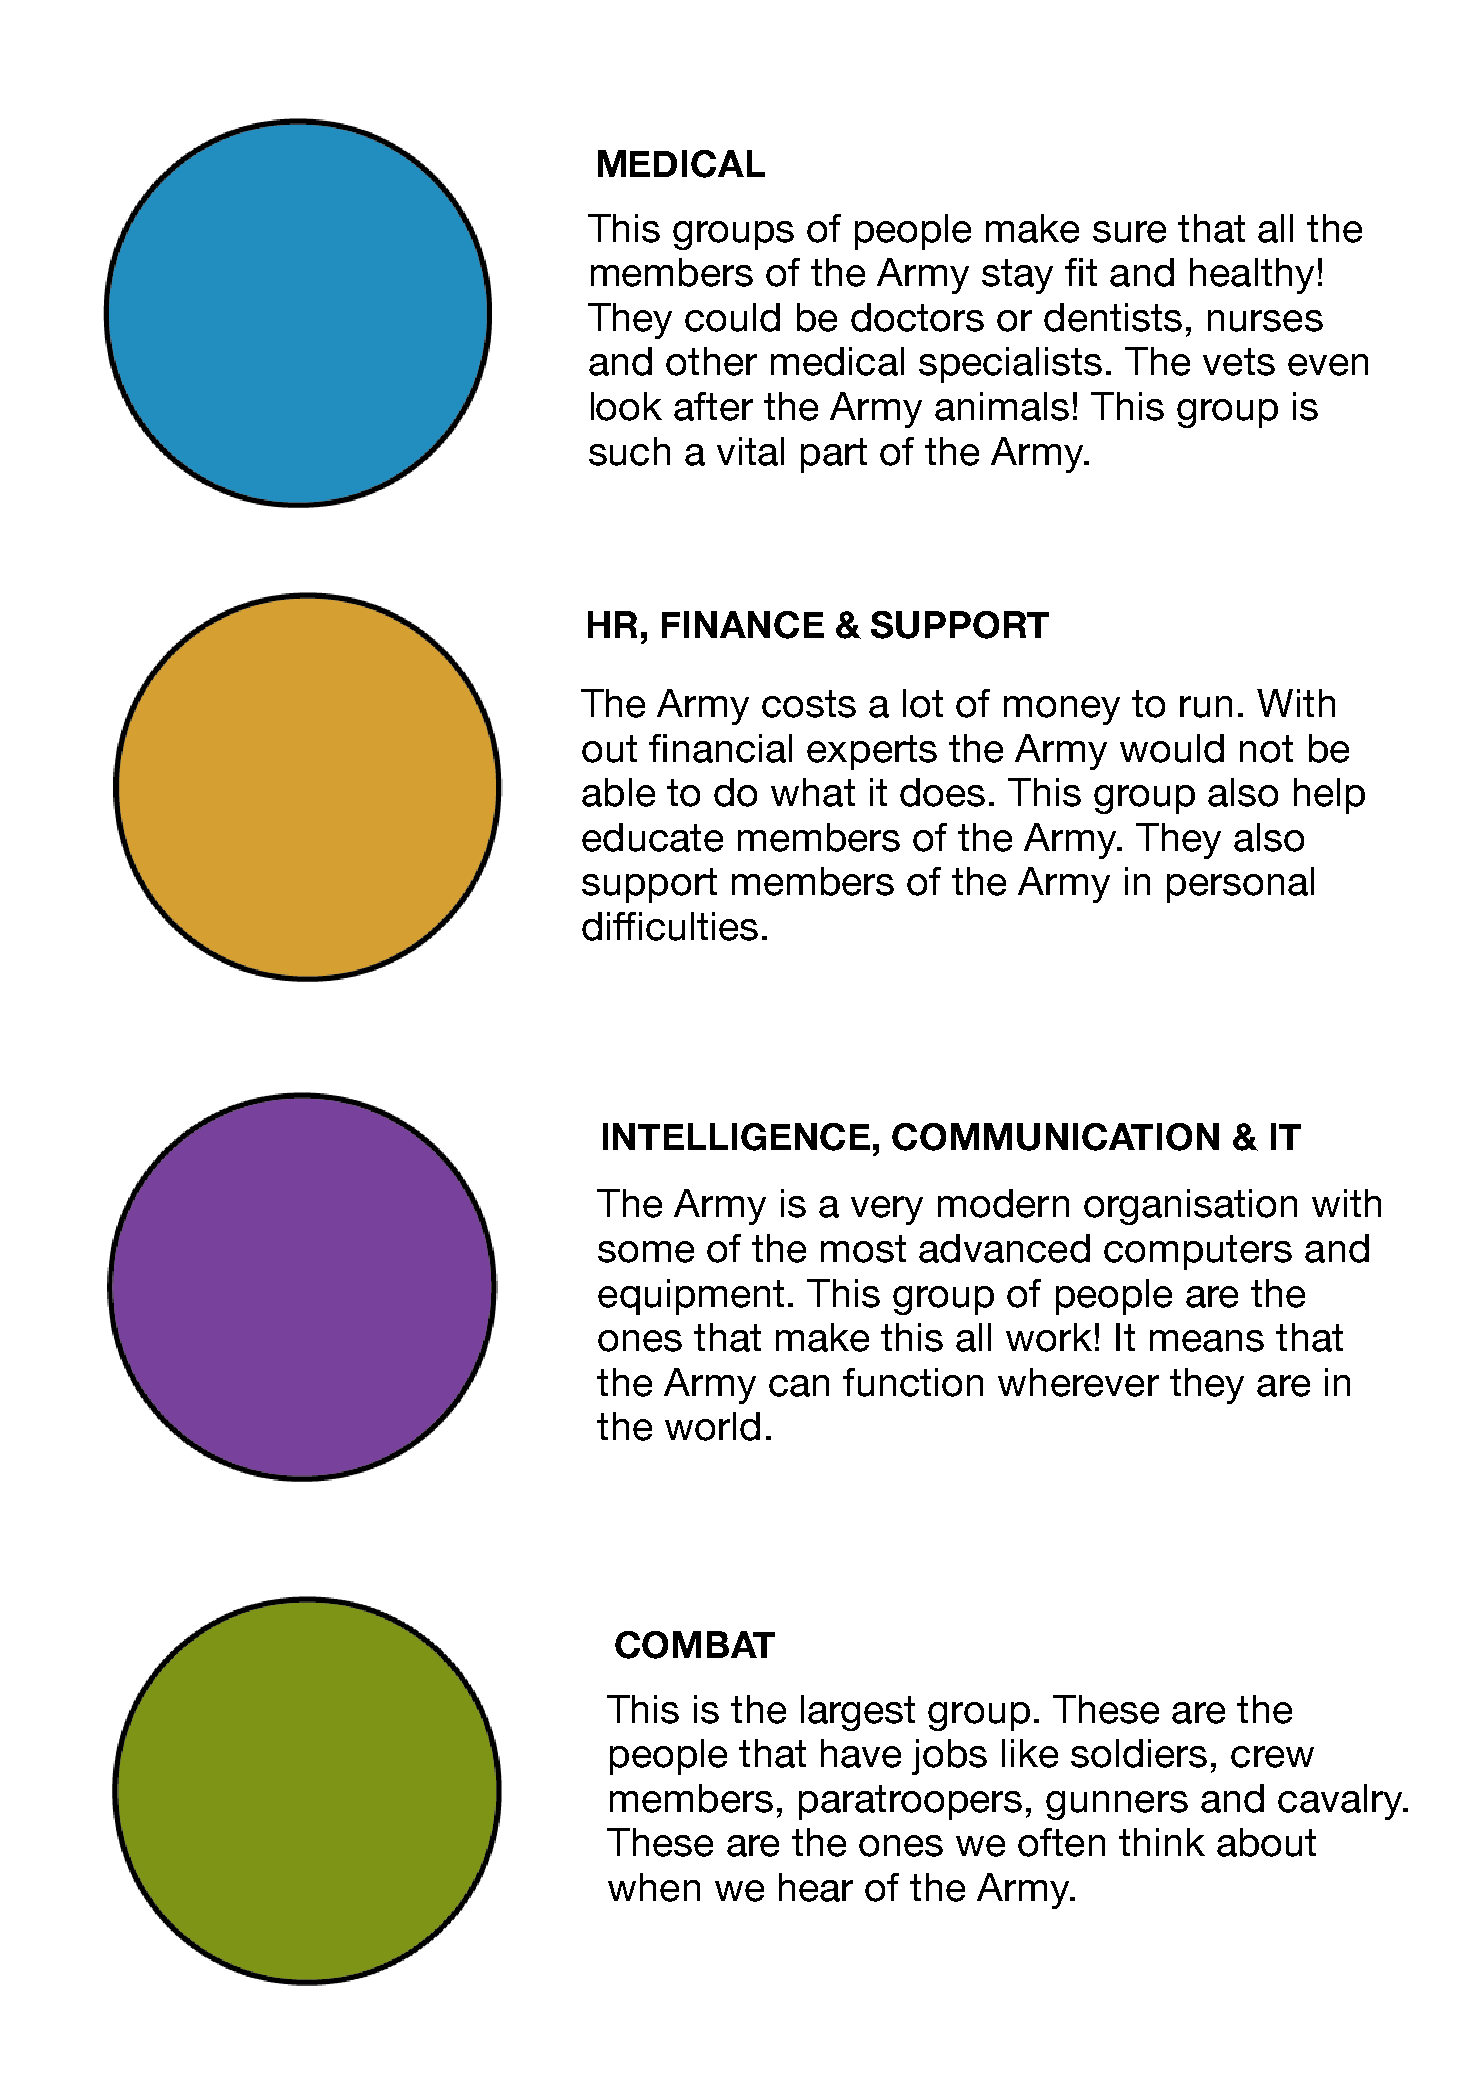 Image resolution: width=1474 pixels, height=2085 pixels. I want to click on not, so click(1266, 749).
